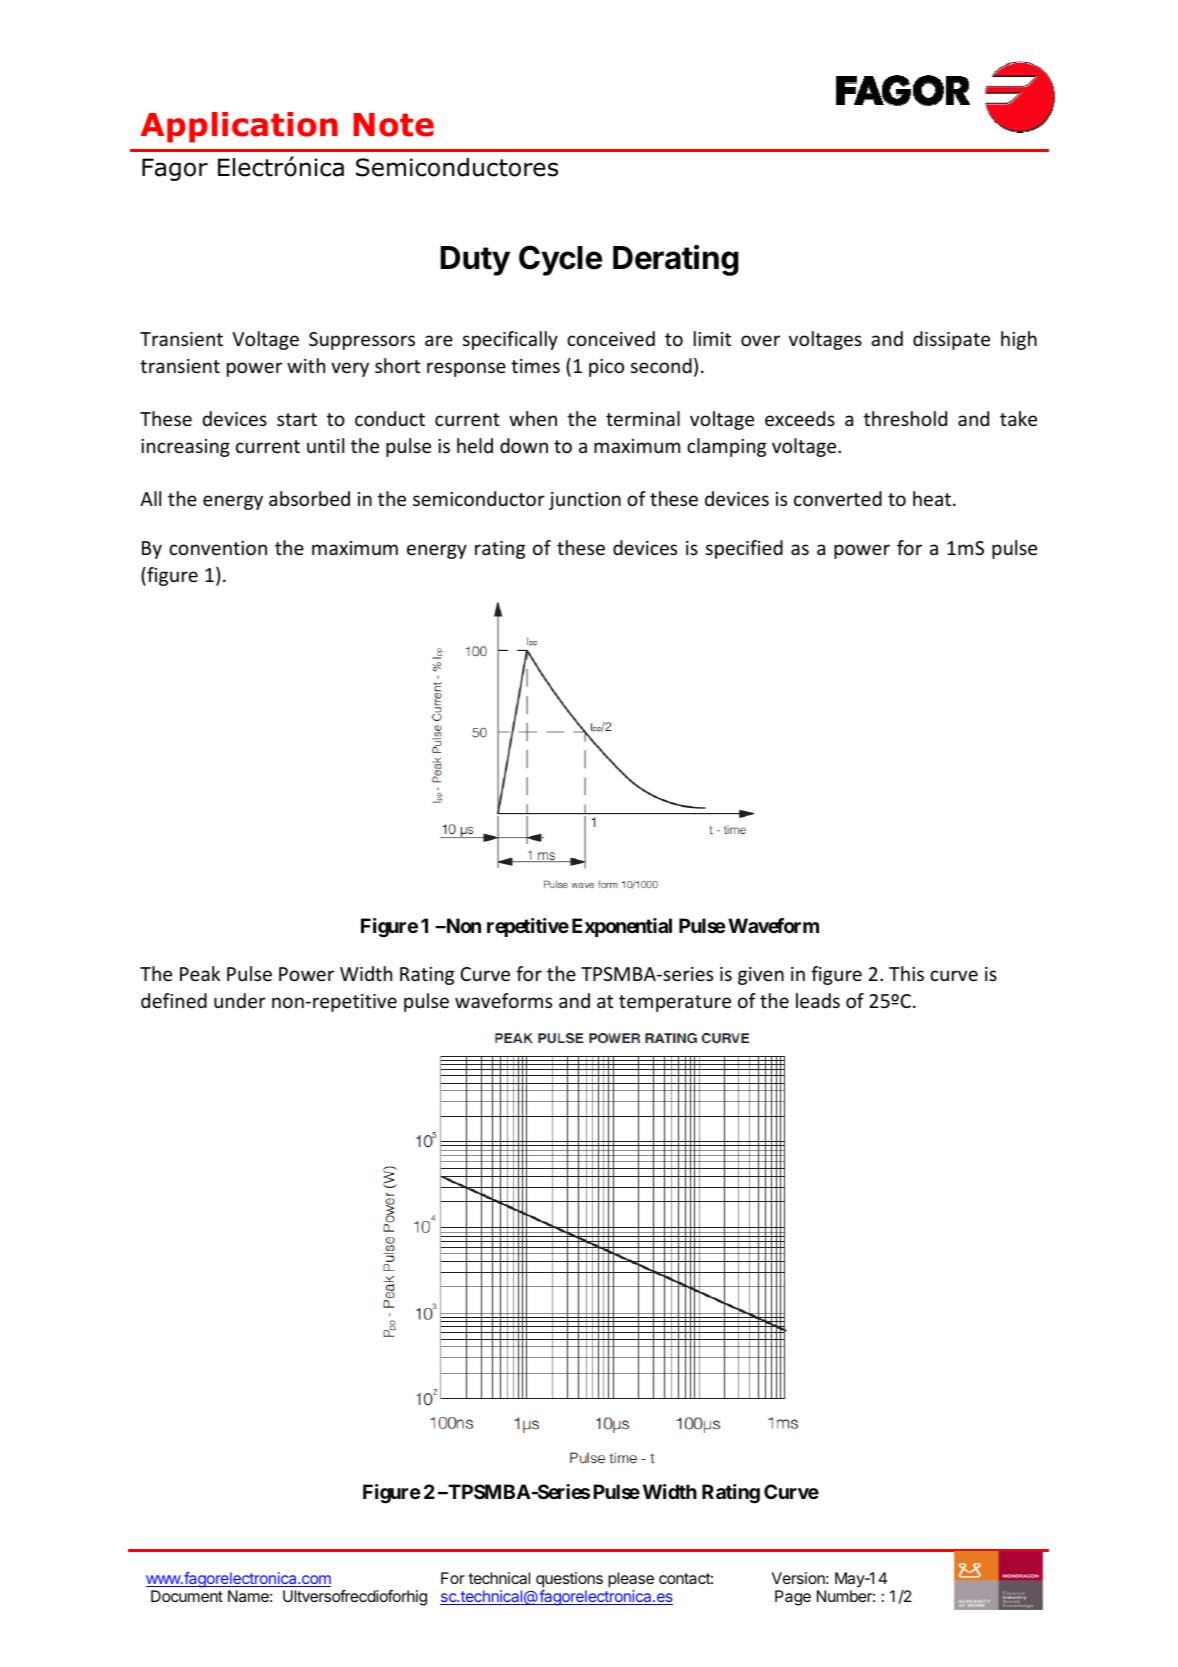 The image size is (1178, 1667). What do you see at coordinates (951, 340) in the page?
I see `dissipate` at bounding box center [951, 340].
